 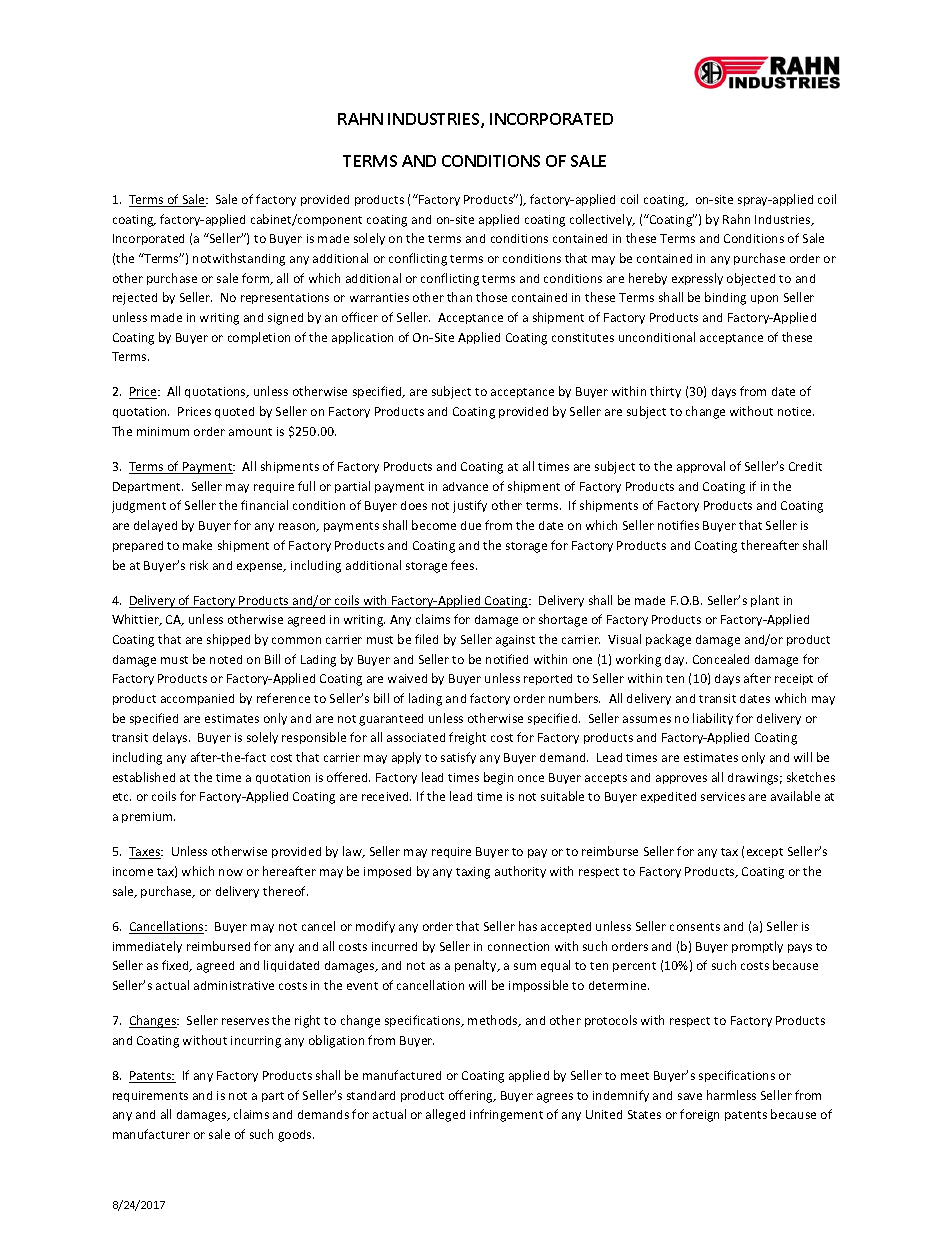 What do you see at coordinates (257, 279) in the document?
I see `form` at bounding box center [257, 279].
